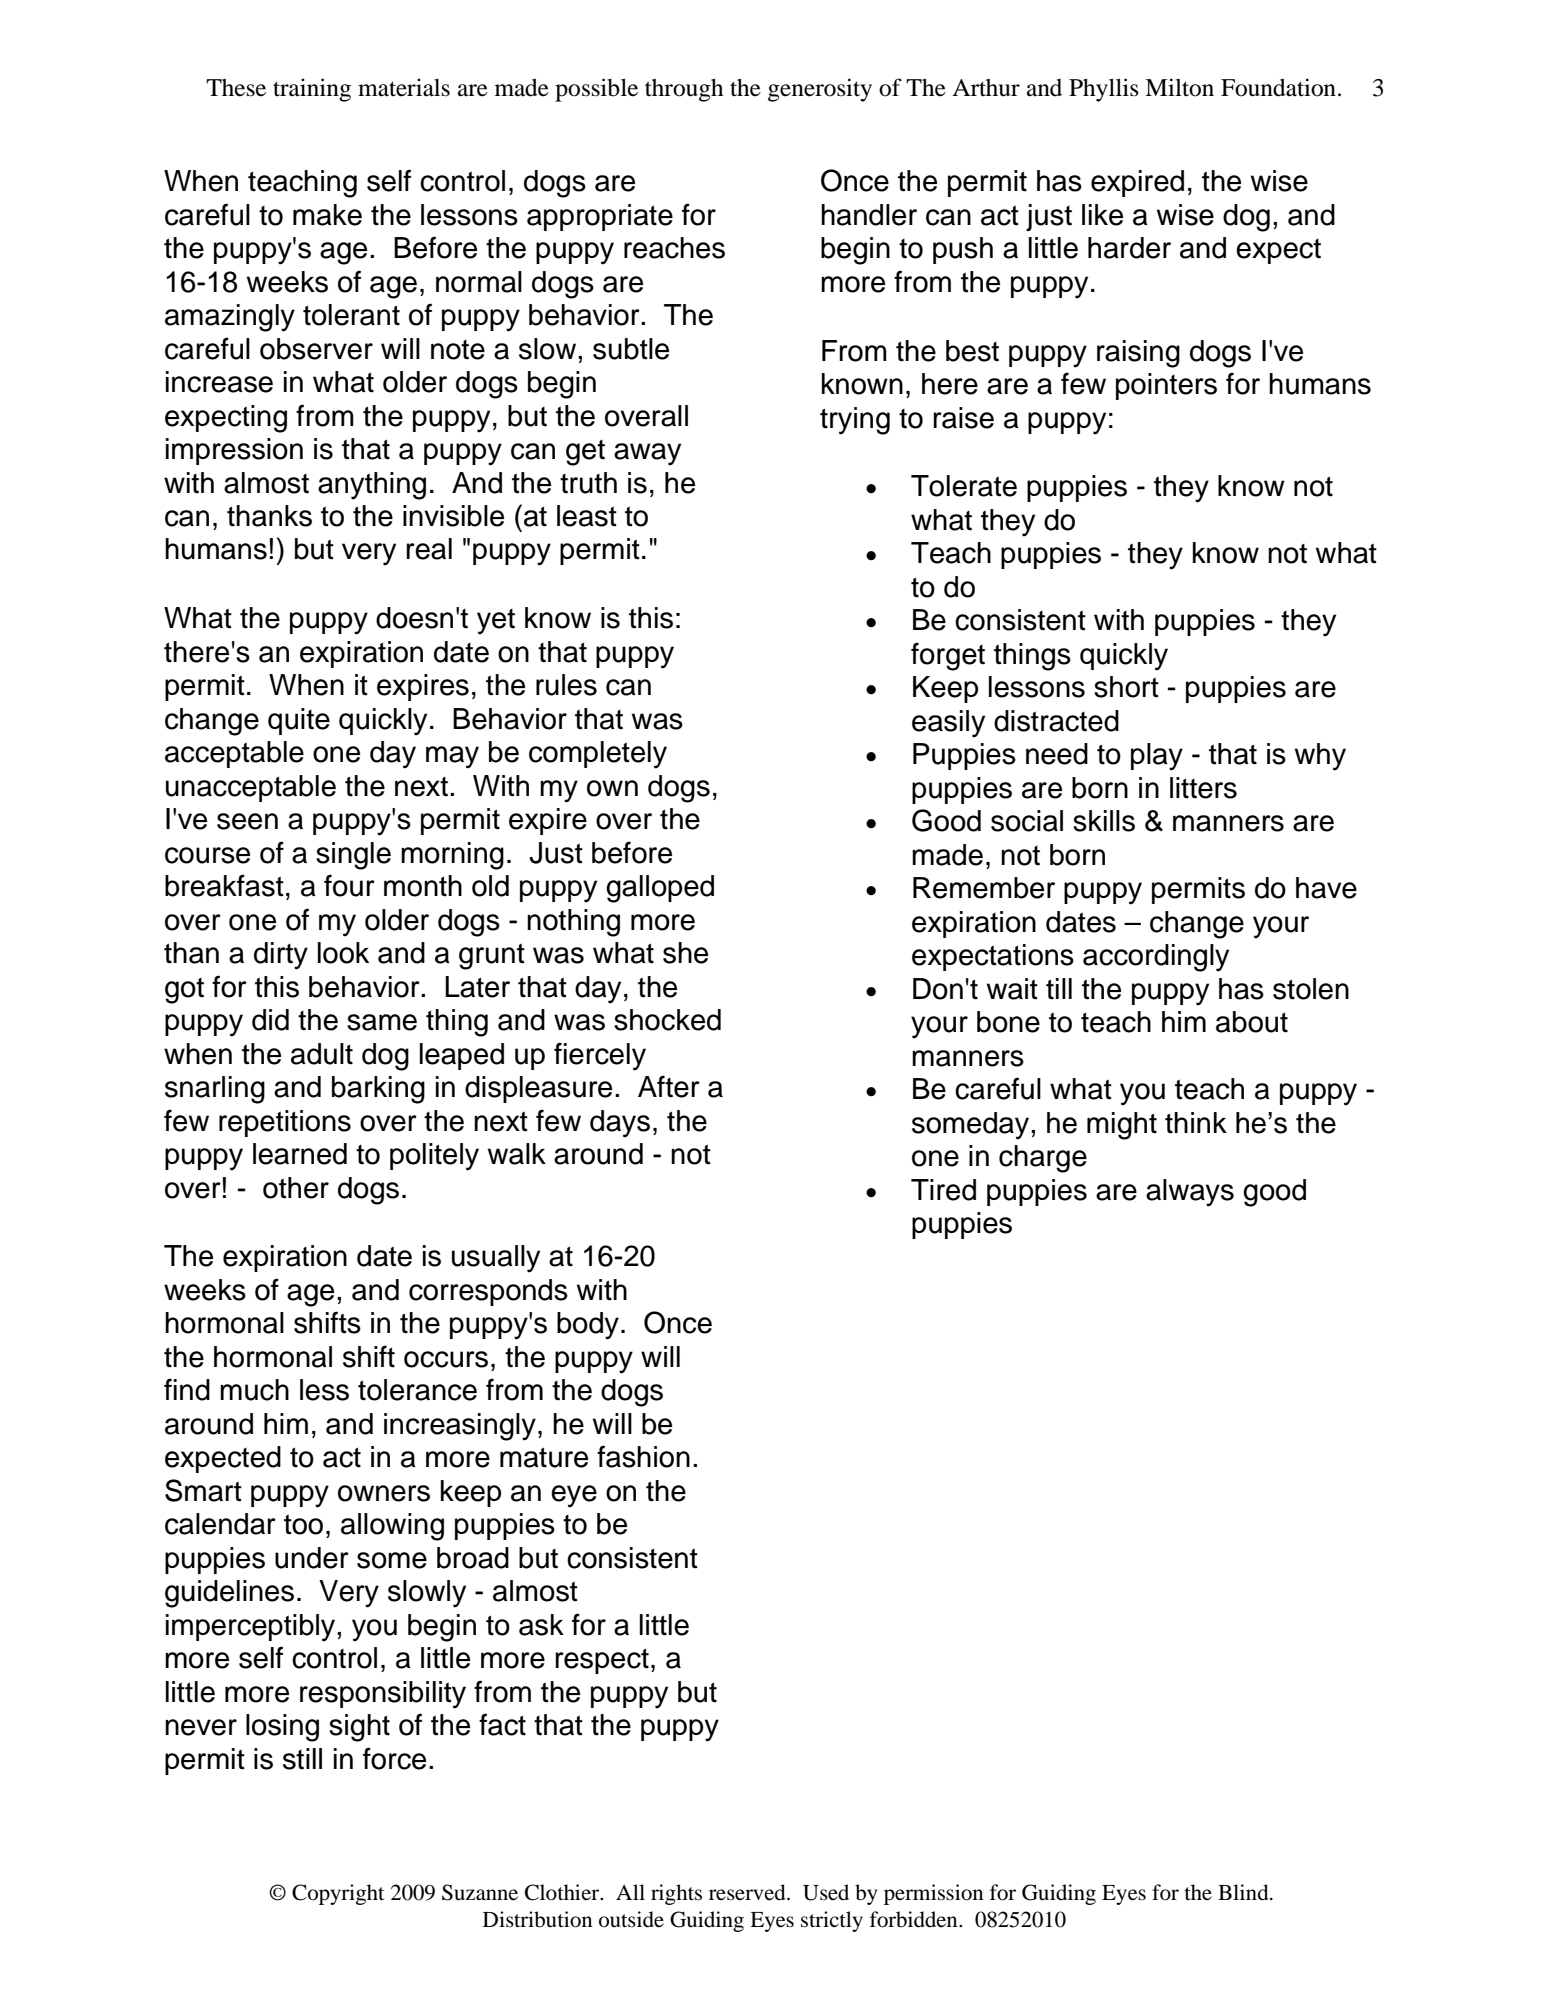 Image resolution: width=1549 pixels, height=2005 pixels. I want to click on Milton, so click(1179, 87).
